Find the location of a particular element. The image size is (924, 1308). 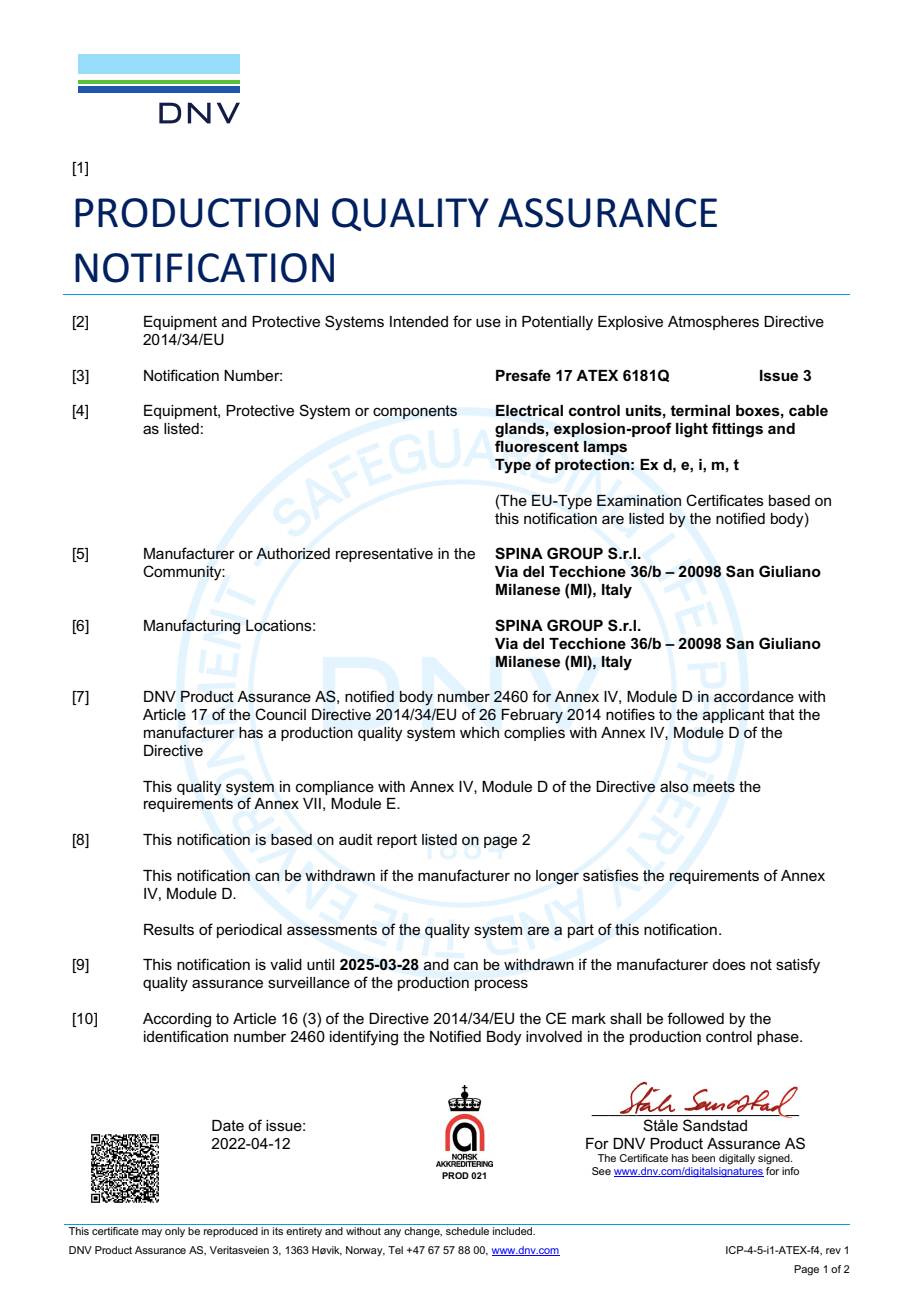

Authorized is located at coordinates (293, 553).
